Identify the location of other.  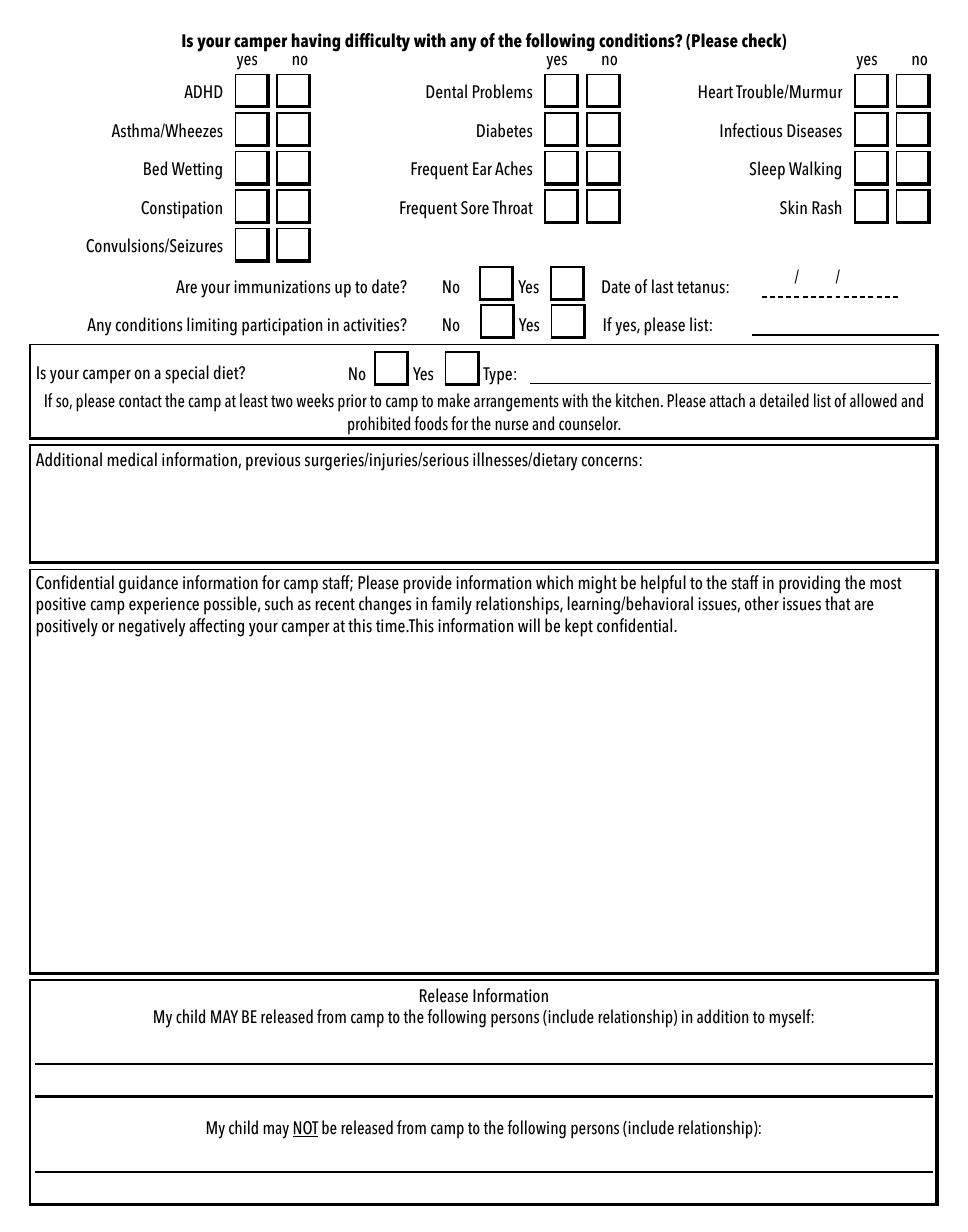
(762, 603).
